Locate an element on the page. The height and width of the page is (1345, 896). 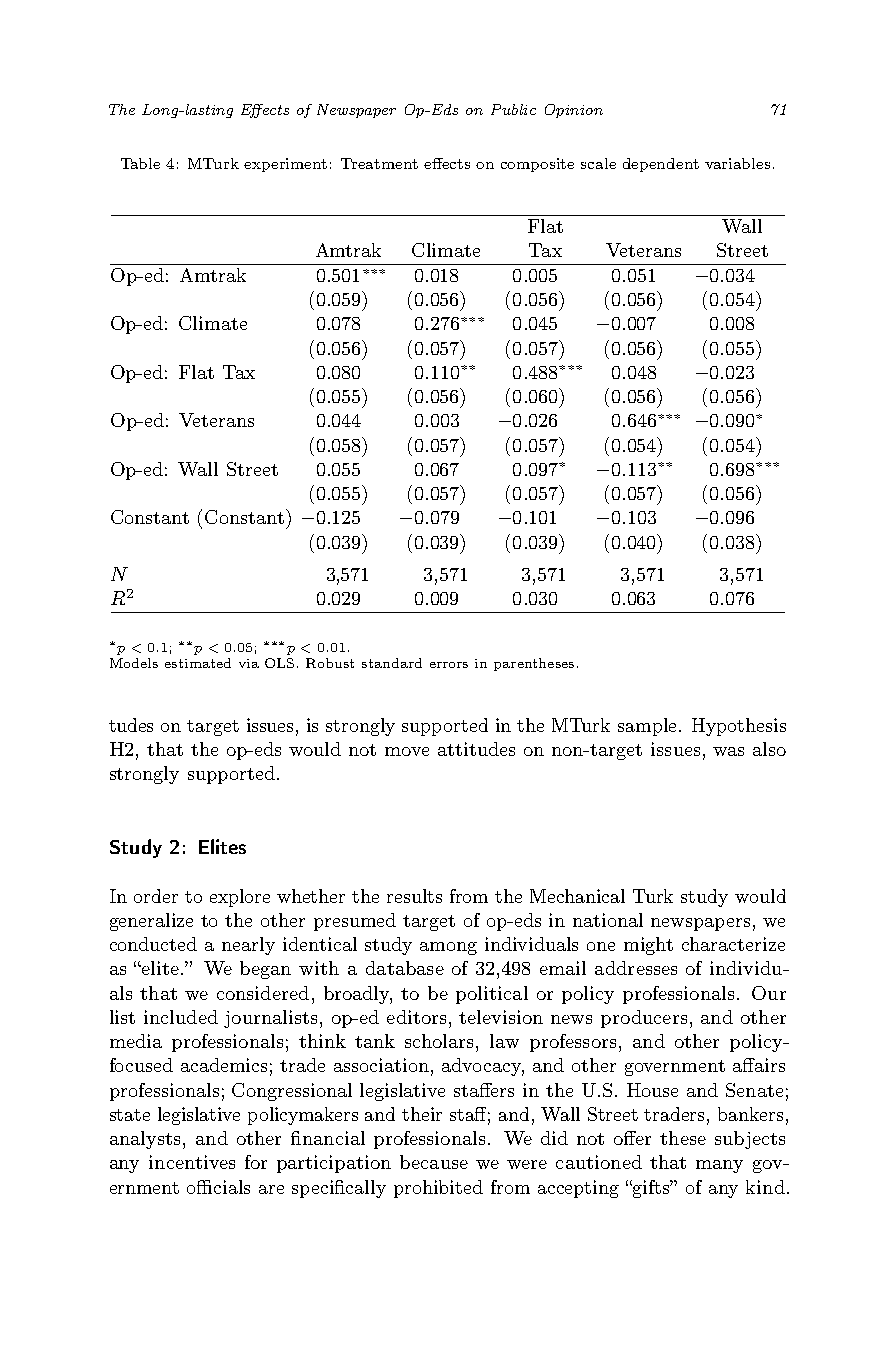
explore is located at coordinates (240, 898).
